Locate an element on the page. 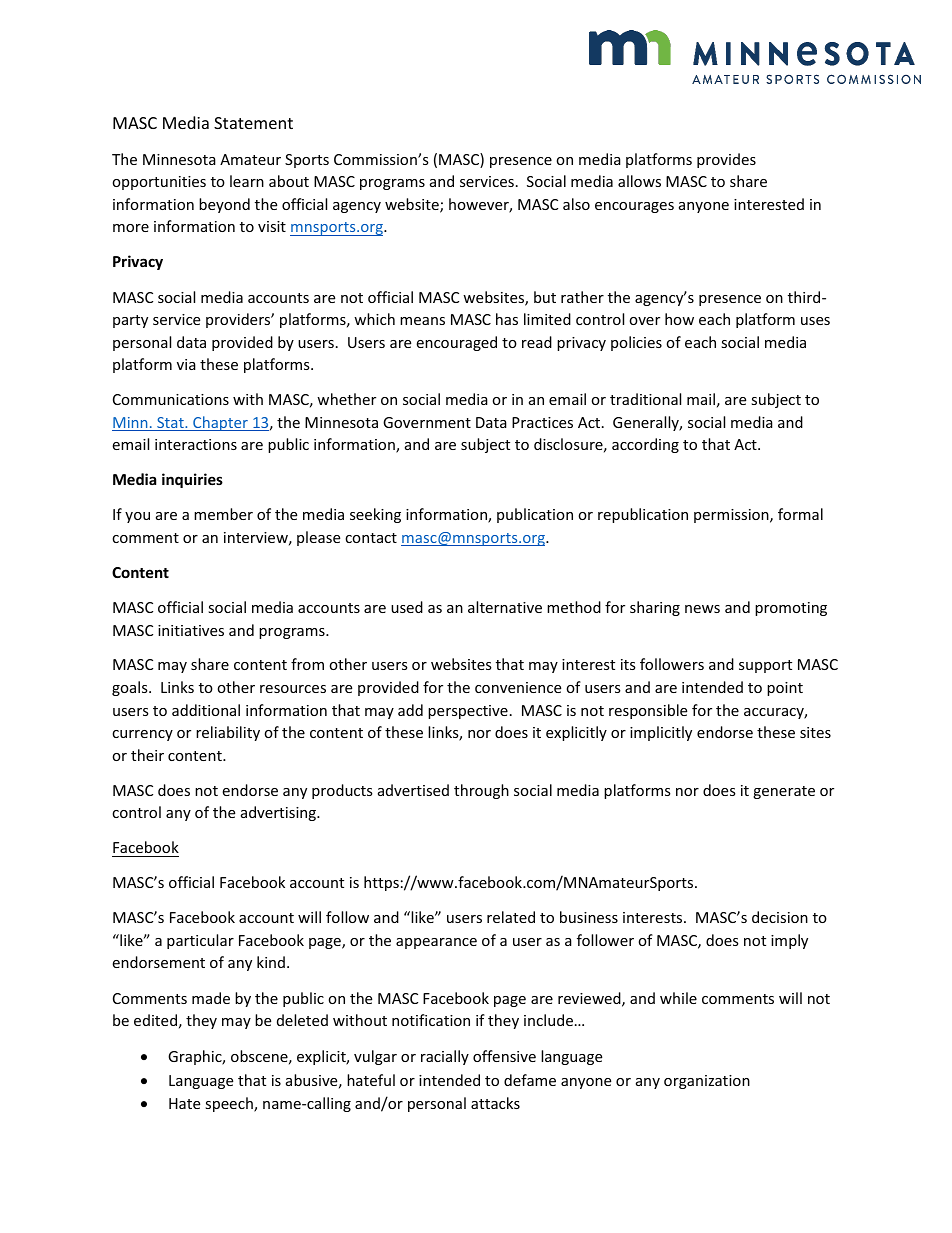 This image has height=1233, width=952. speech is located at coordinates (230, 1104).
